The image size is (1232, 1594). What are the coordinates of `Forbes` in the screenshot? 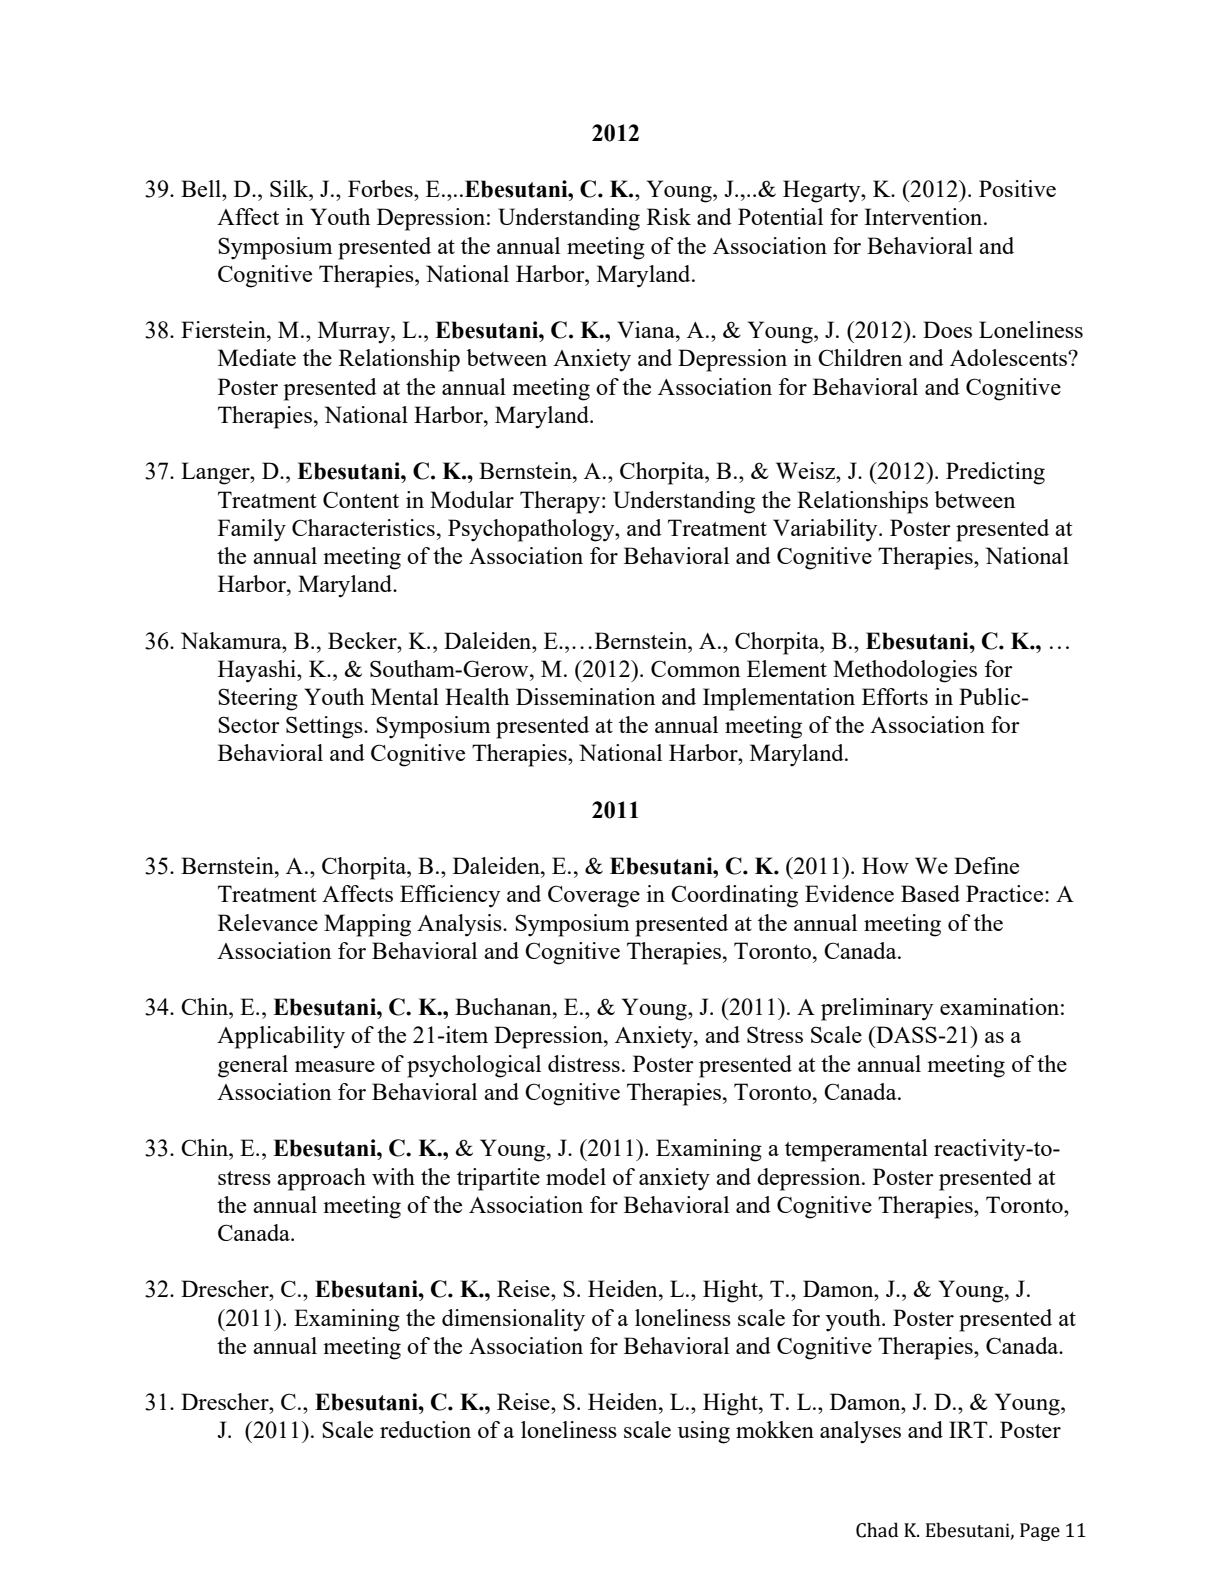 It's located at (381, 188).
